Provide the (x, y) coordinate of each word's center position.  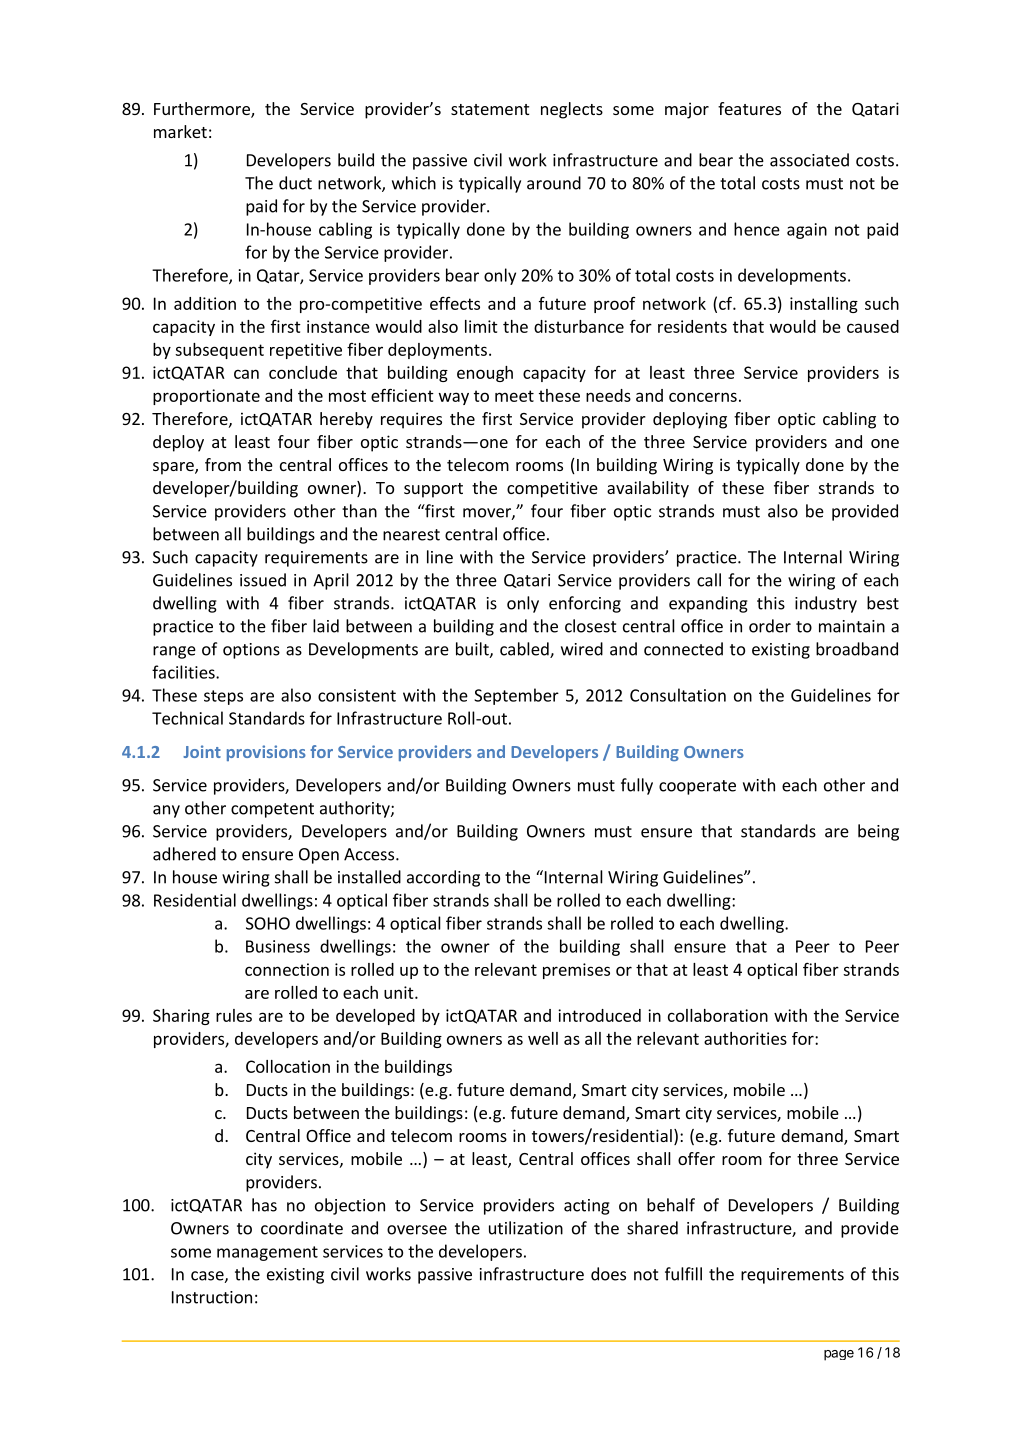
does (608, 1274)
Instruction (212, 1297)
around (554, 183)
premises (576, 971)
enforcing (585, 604)
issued (263, 580)
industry (826, 604)
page (839, 1355)
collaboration (718, 1015)
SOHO (268, 923)
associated (809, 160)
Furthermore (203, 110)
